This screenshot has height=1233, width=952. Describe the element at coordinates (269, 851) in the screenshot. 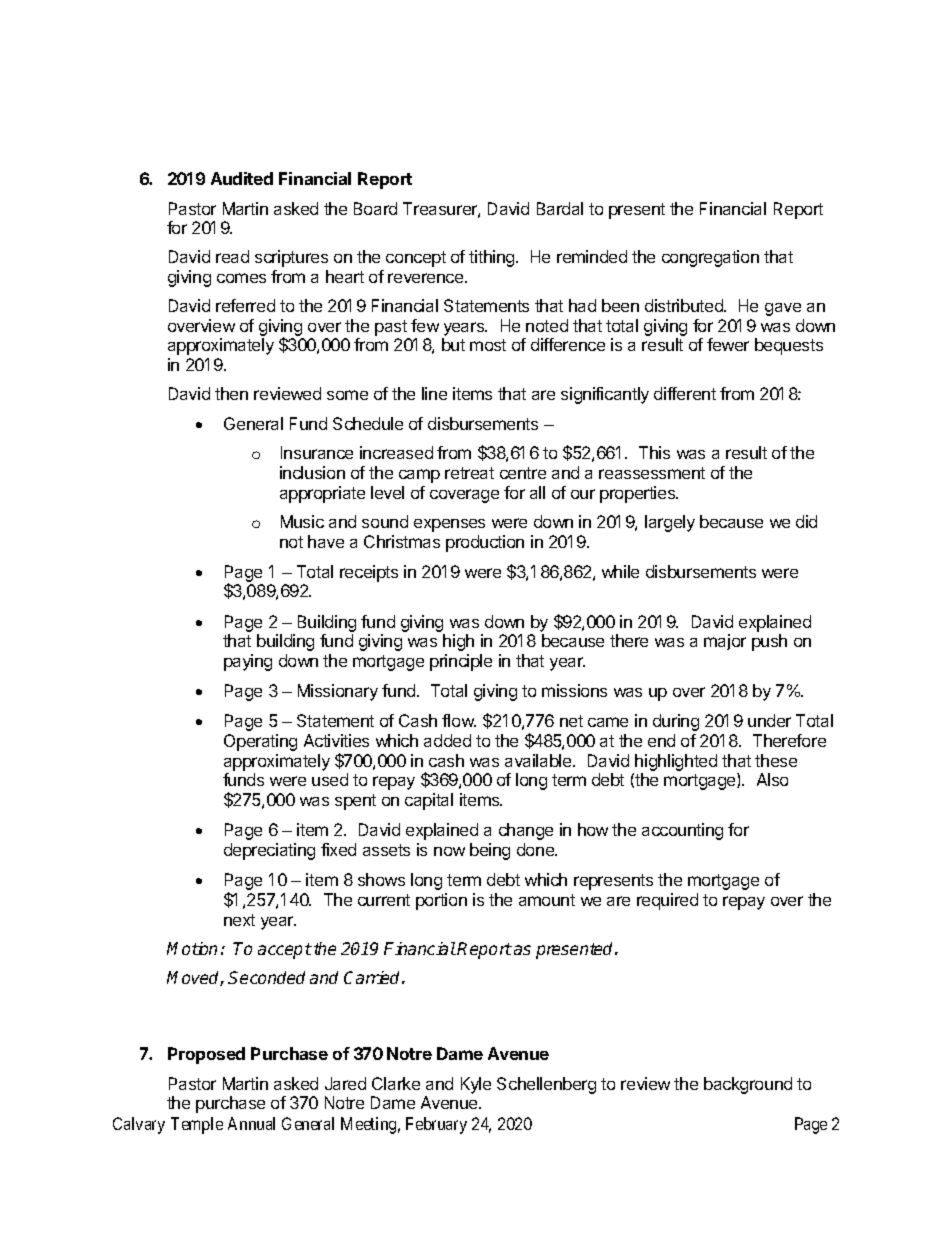

I see `depreciating` at that location.
